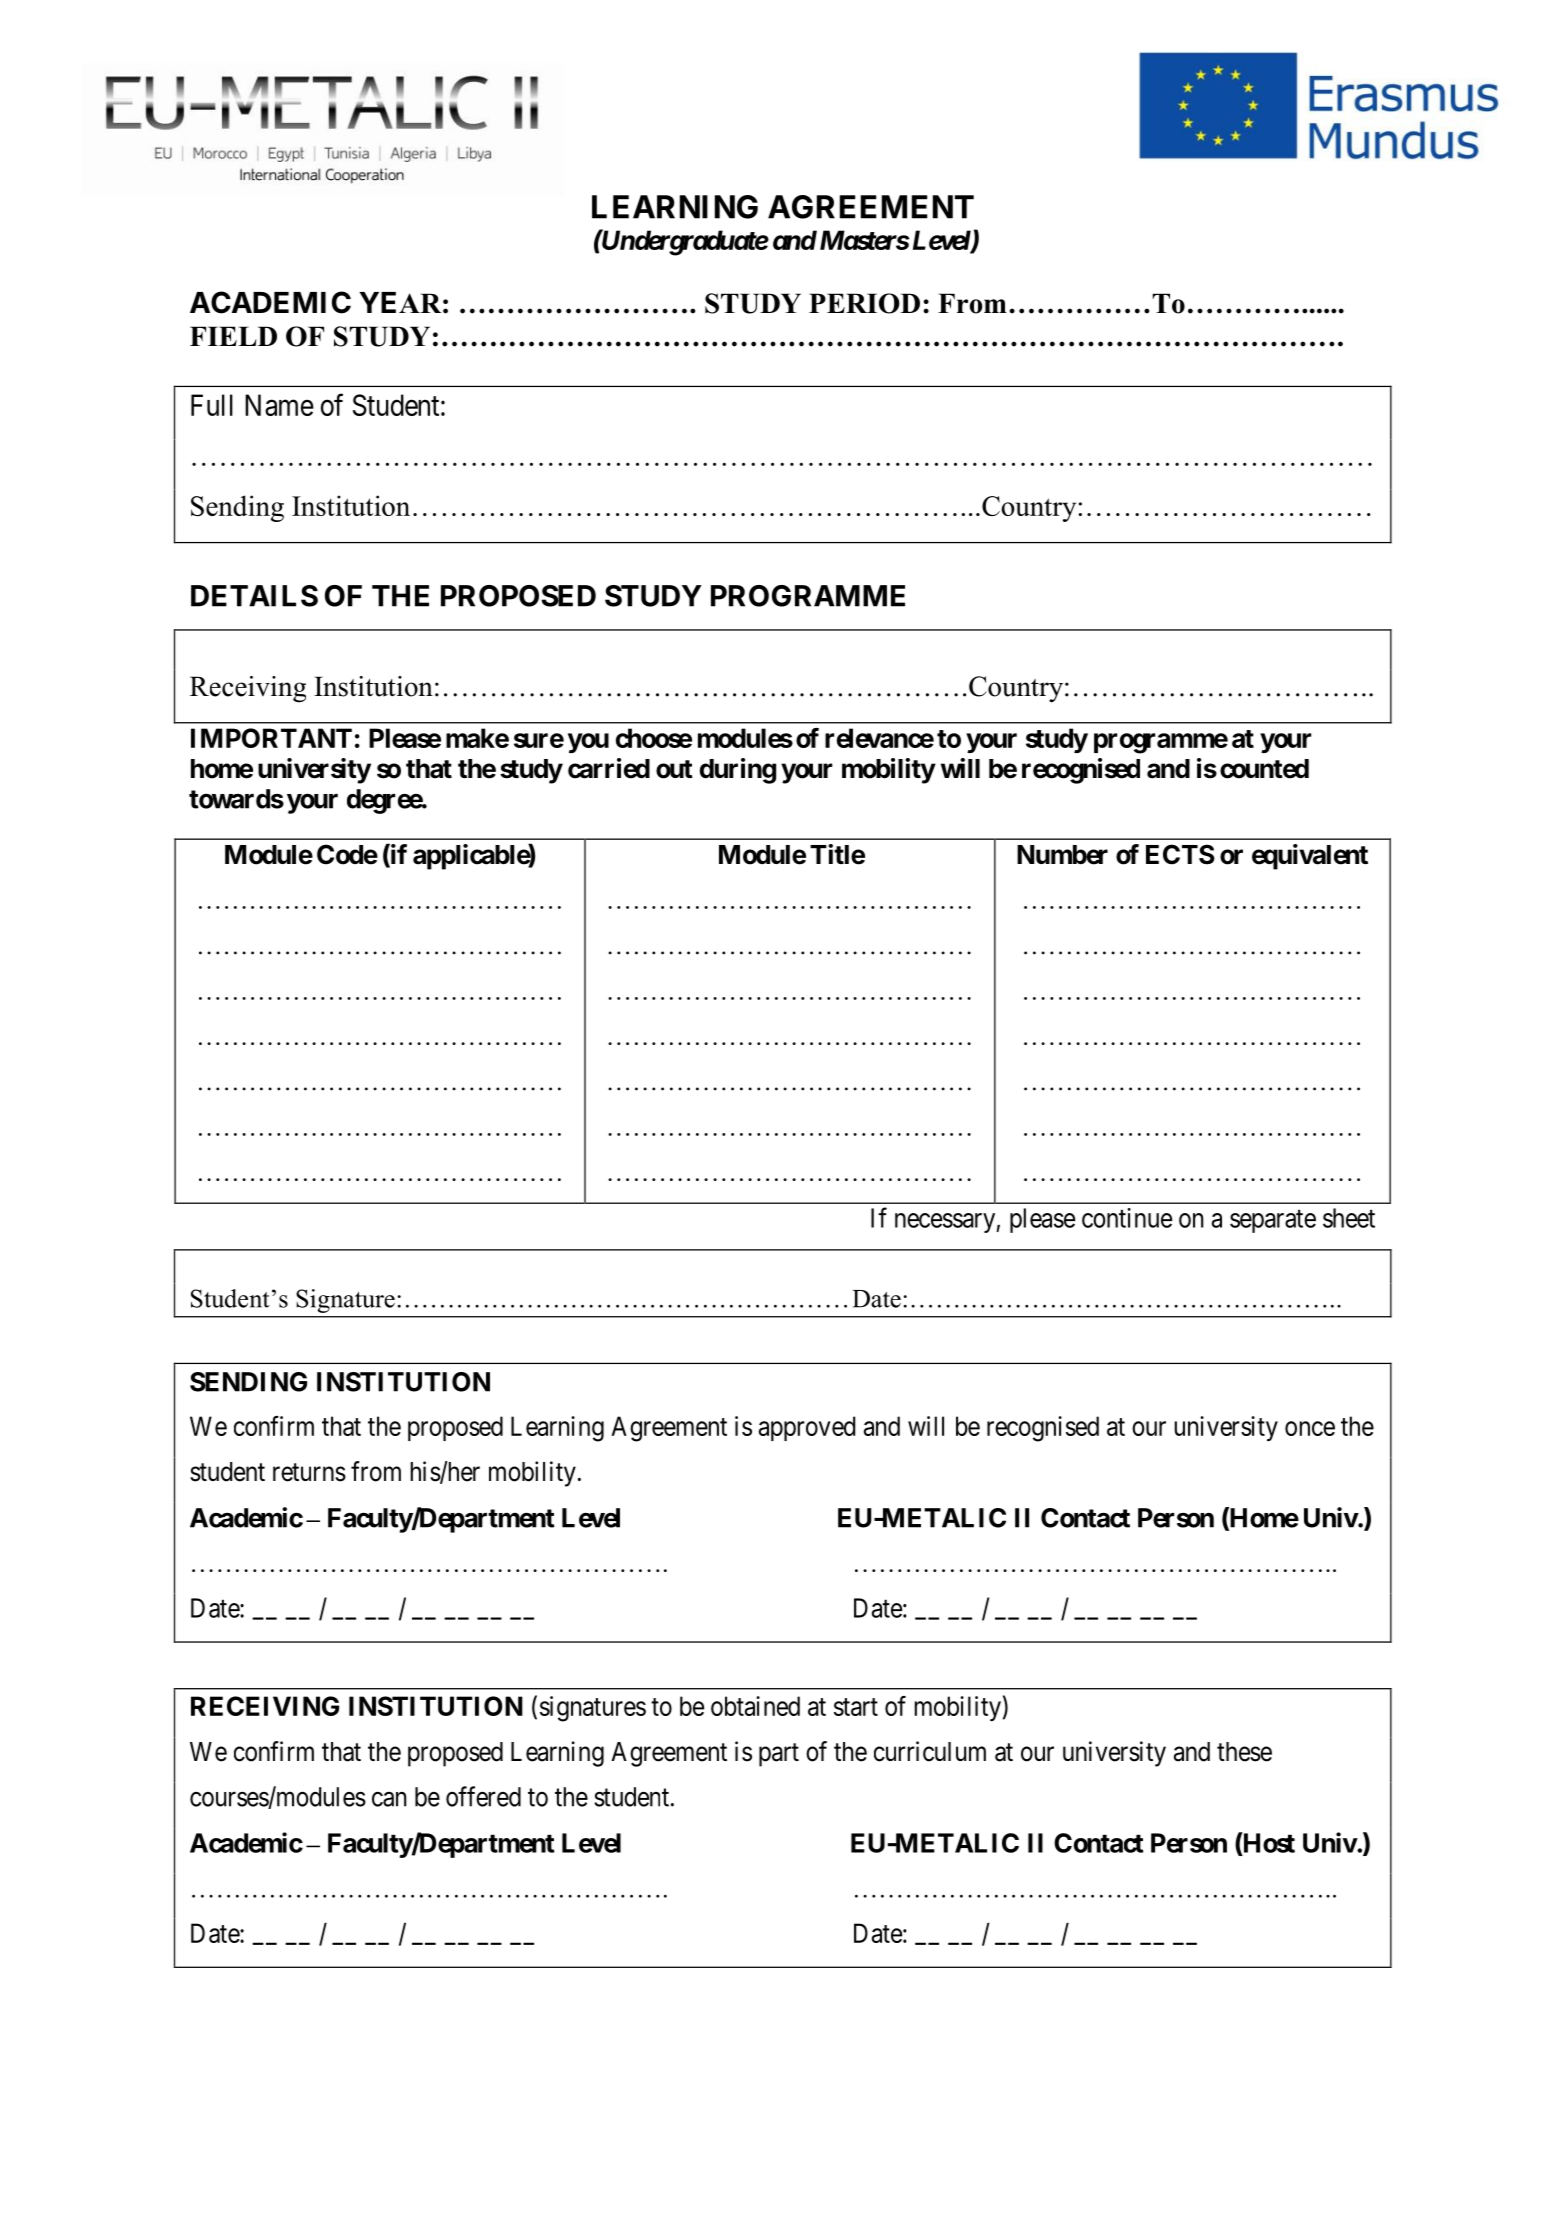  Describe the element at coordinates (864, 303) in the image. I see `PERIOD` at that location.
